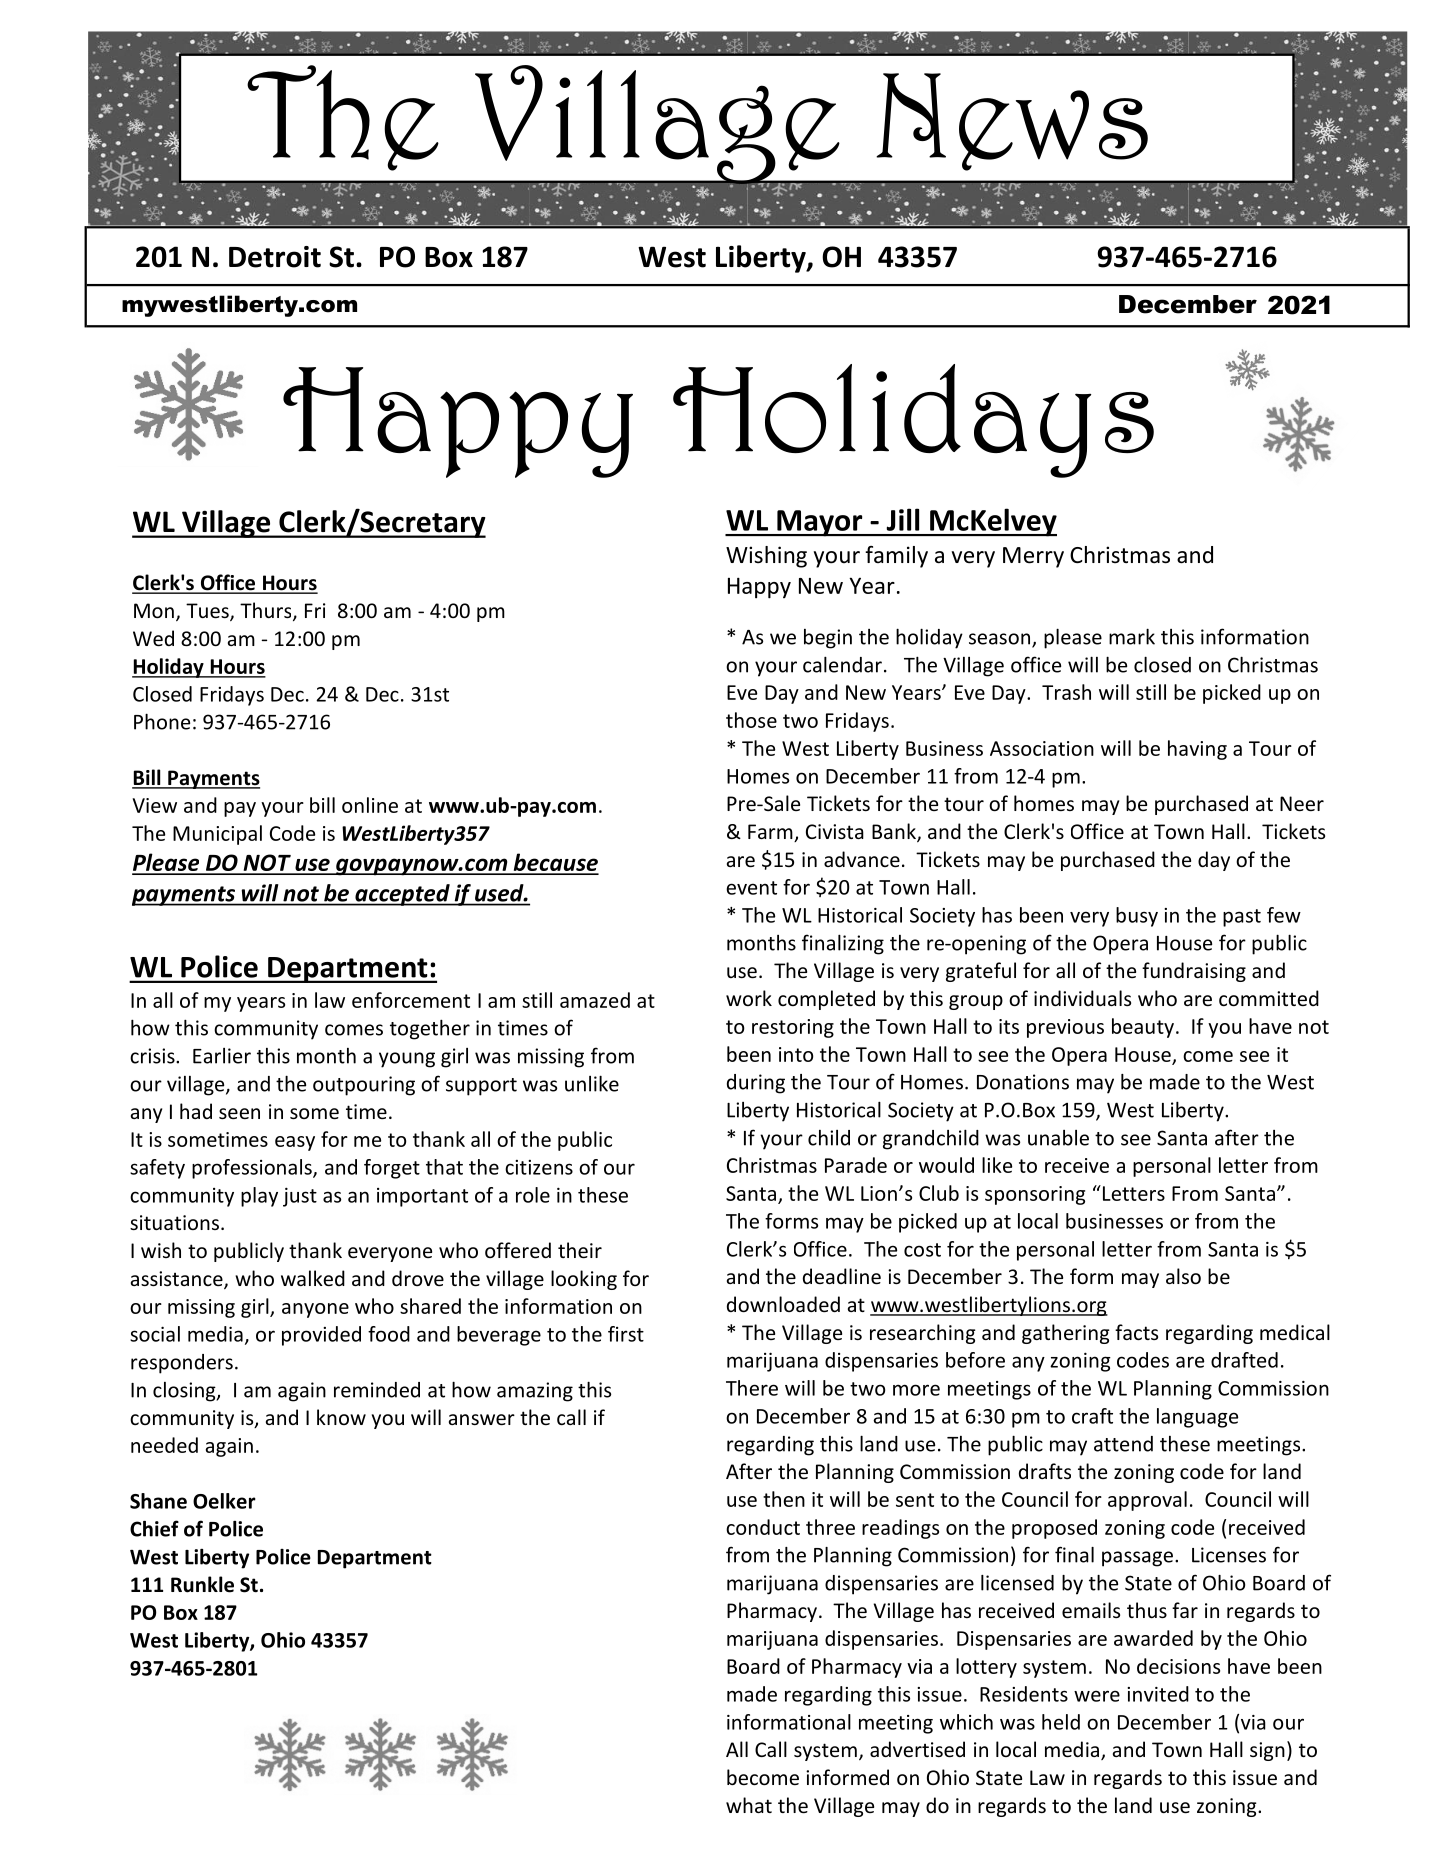 Image resolution: width=1438 pixels, height=1861 pixels. I want to click on News, so click(1012, 122).
